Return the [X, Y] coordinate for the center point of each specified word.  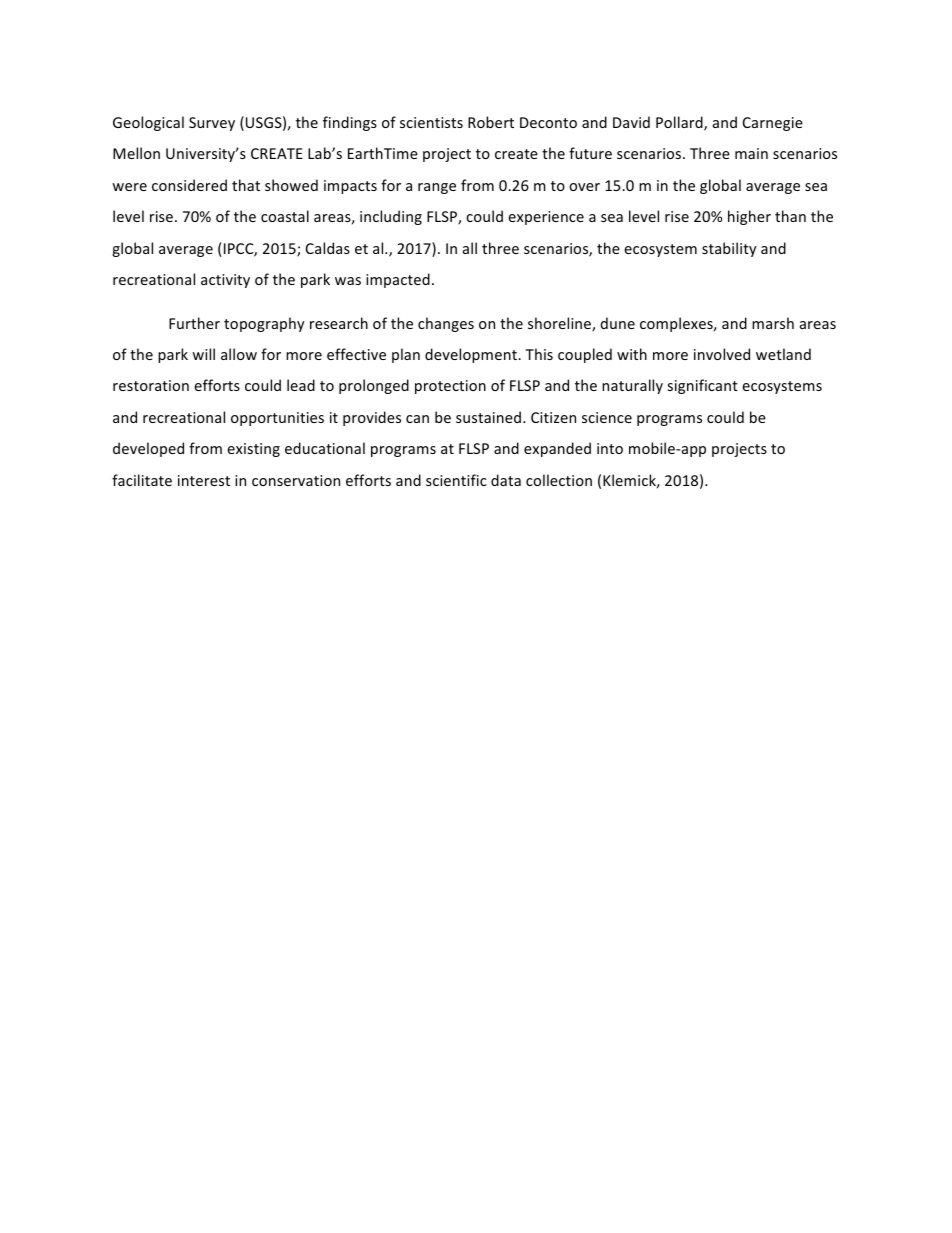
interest [204, 480]
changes [446, 324]
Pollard [680, 123]
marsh [773, 323]
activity [225, 281]
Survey [212, 124]
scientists [431, 122]
